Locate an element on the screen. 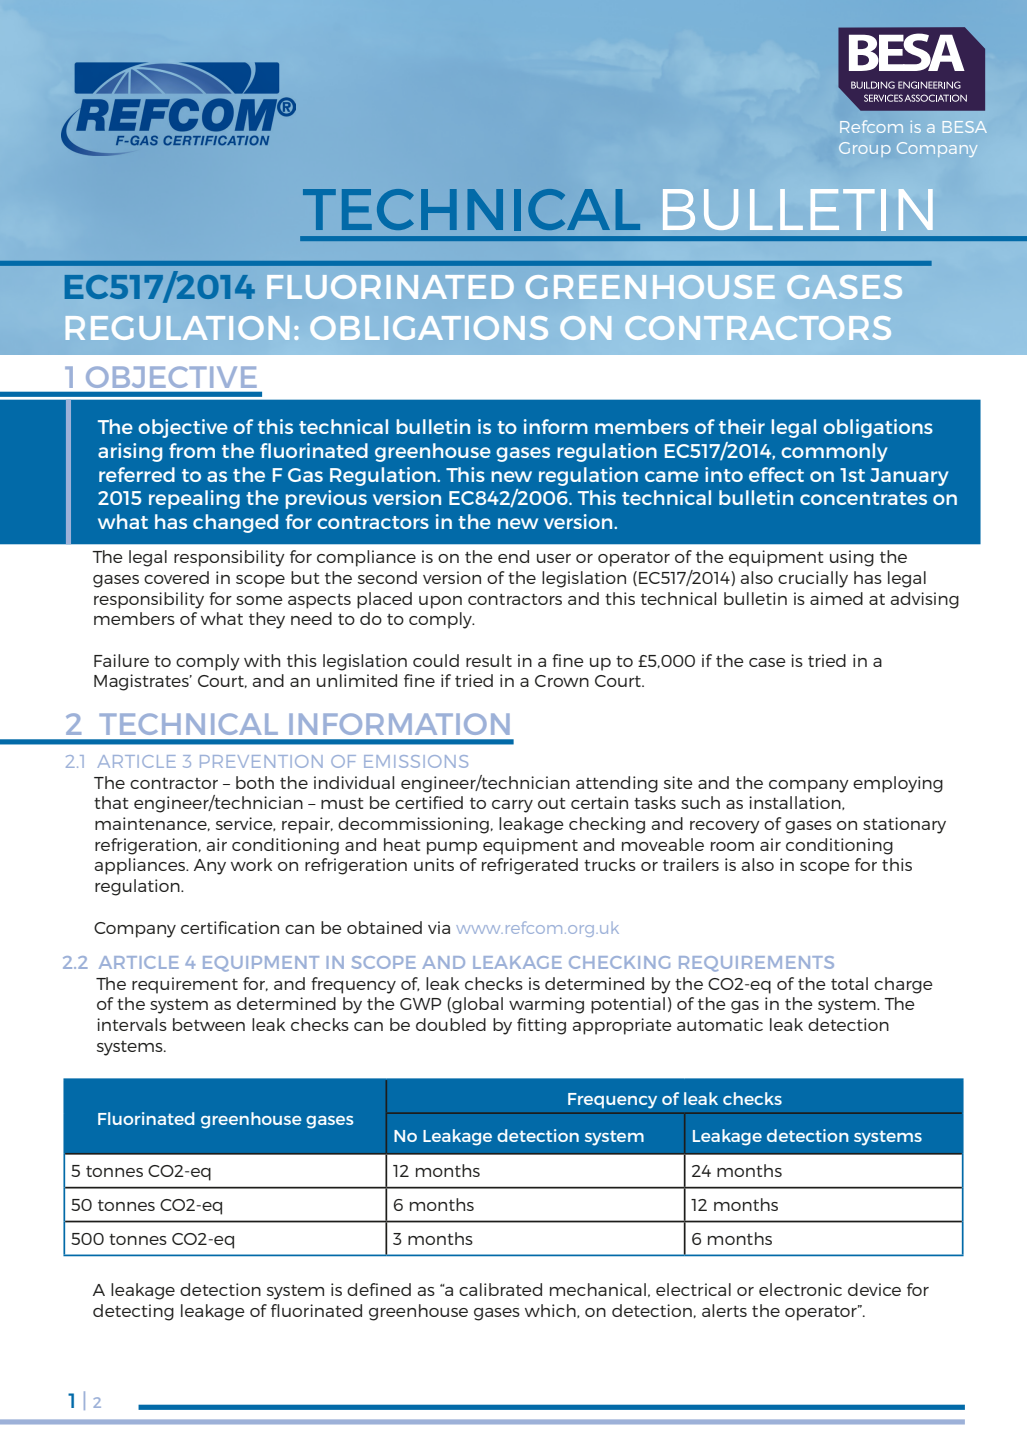 Image resolution: width=1027 pixels, height=1452 pixels. user is located at coordinates (554, 558).
